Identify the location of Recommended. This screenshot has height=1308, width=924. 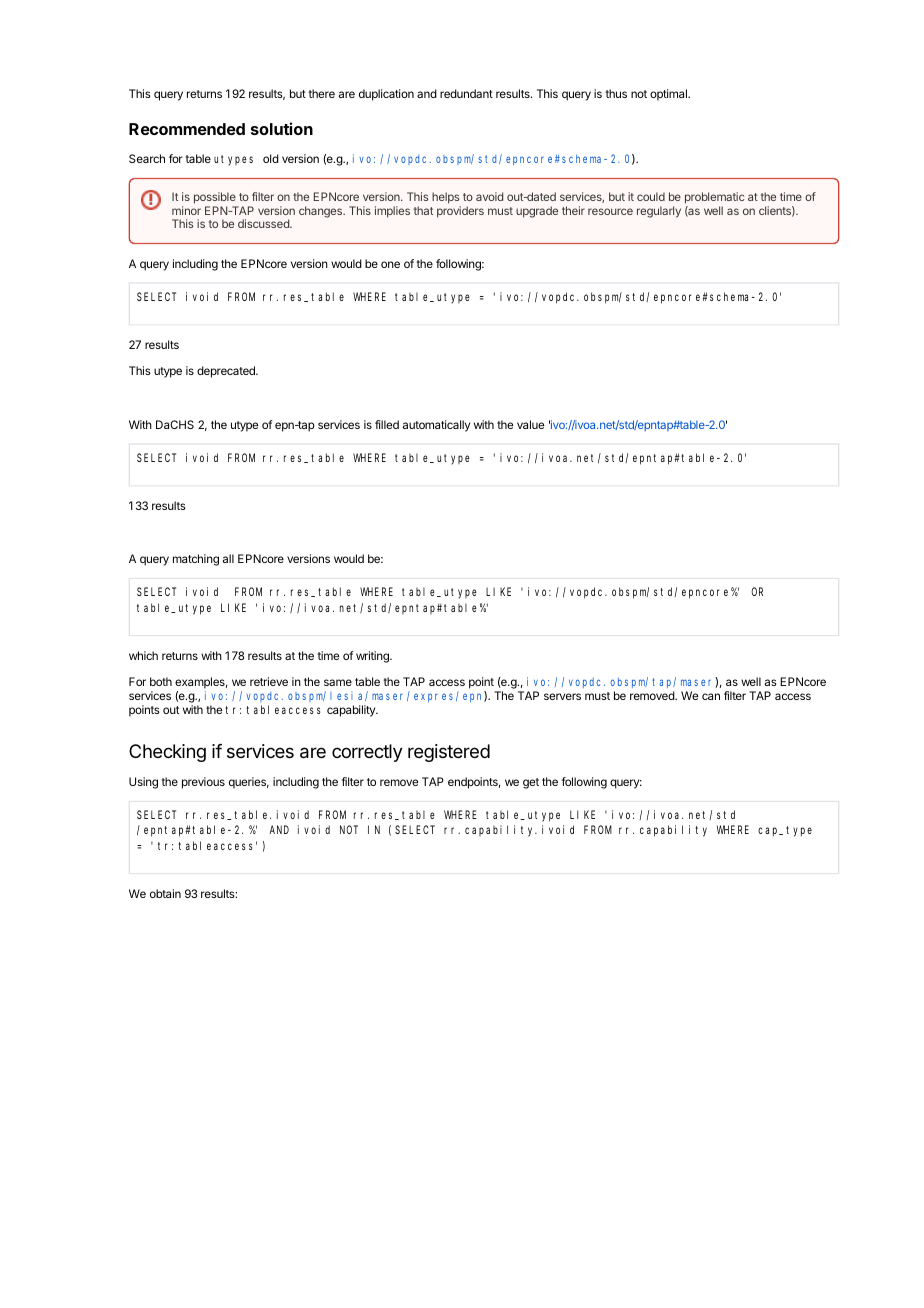
(187, 129).
